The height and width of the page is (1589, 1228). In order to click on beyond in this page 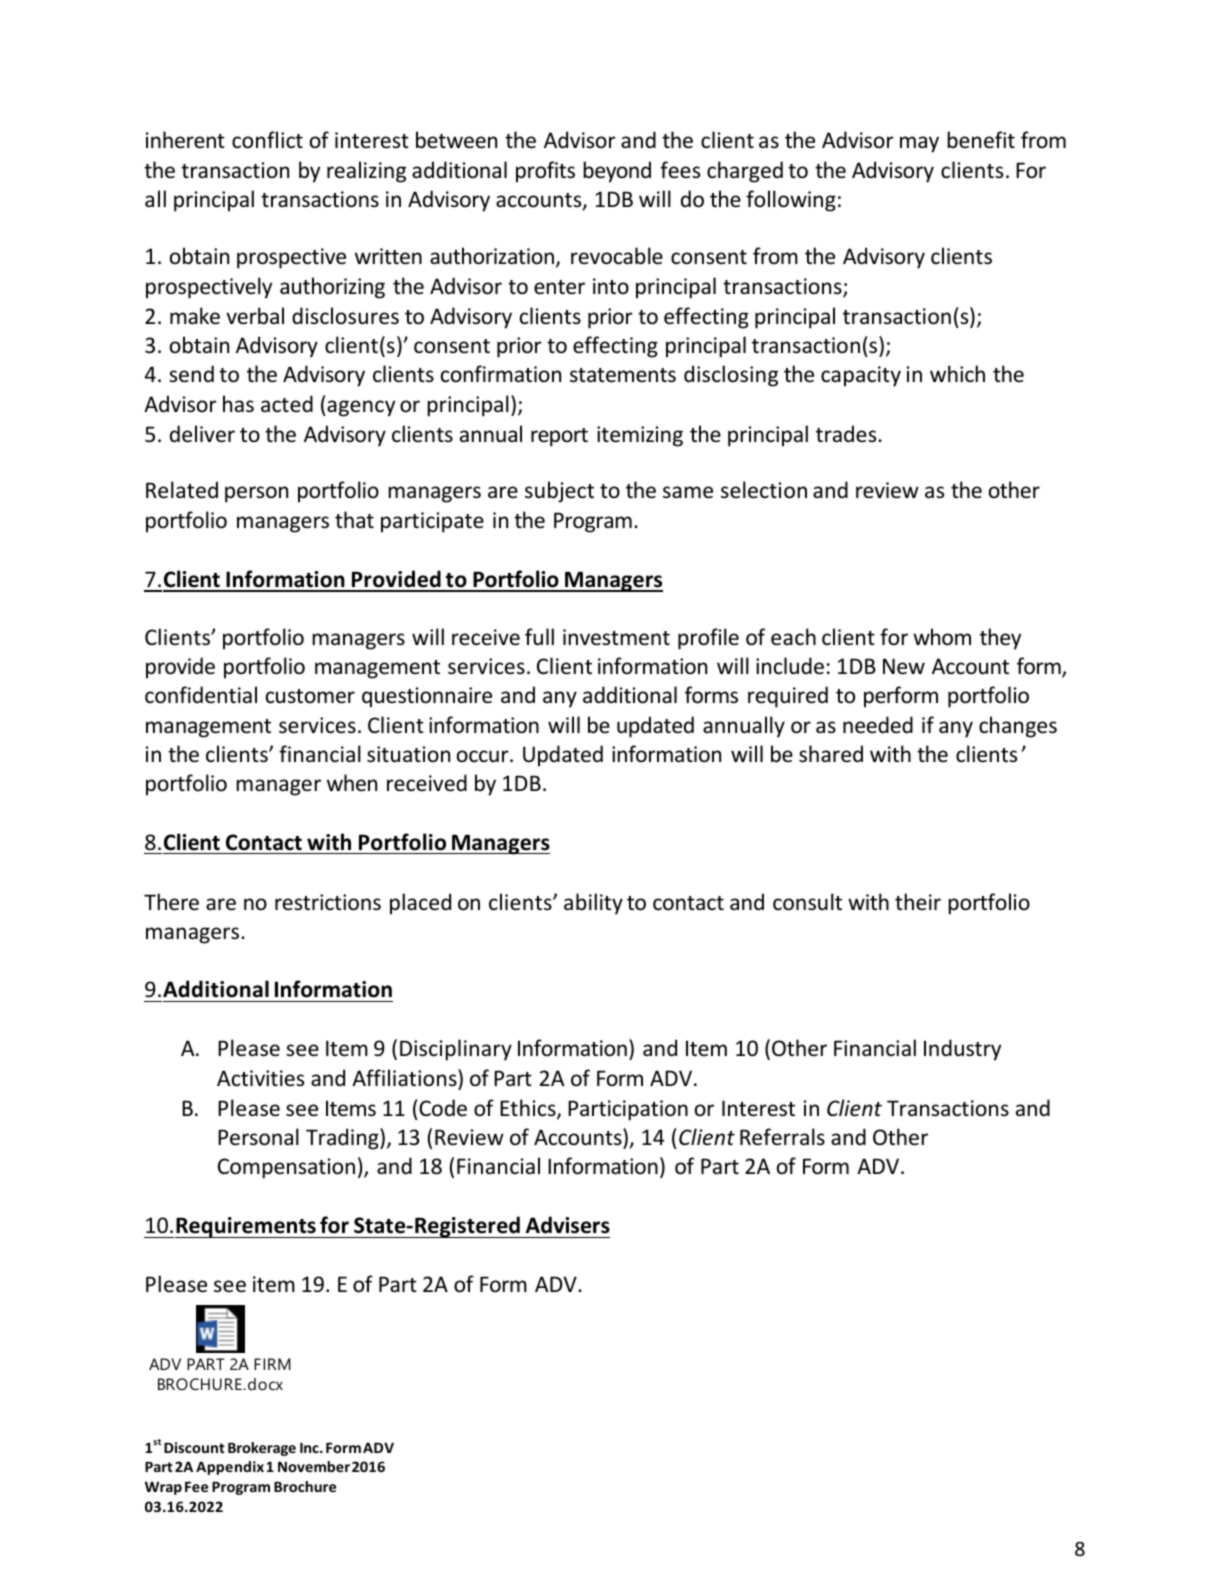, I will do `click(617, 172)`.
